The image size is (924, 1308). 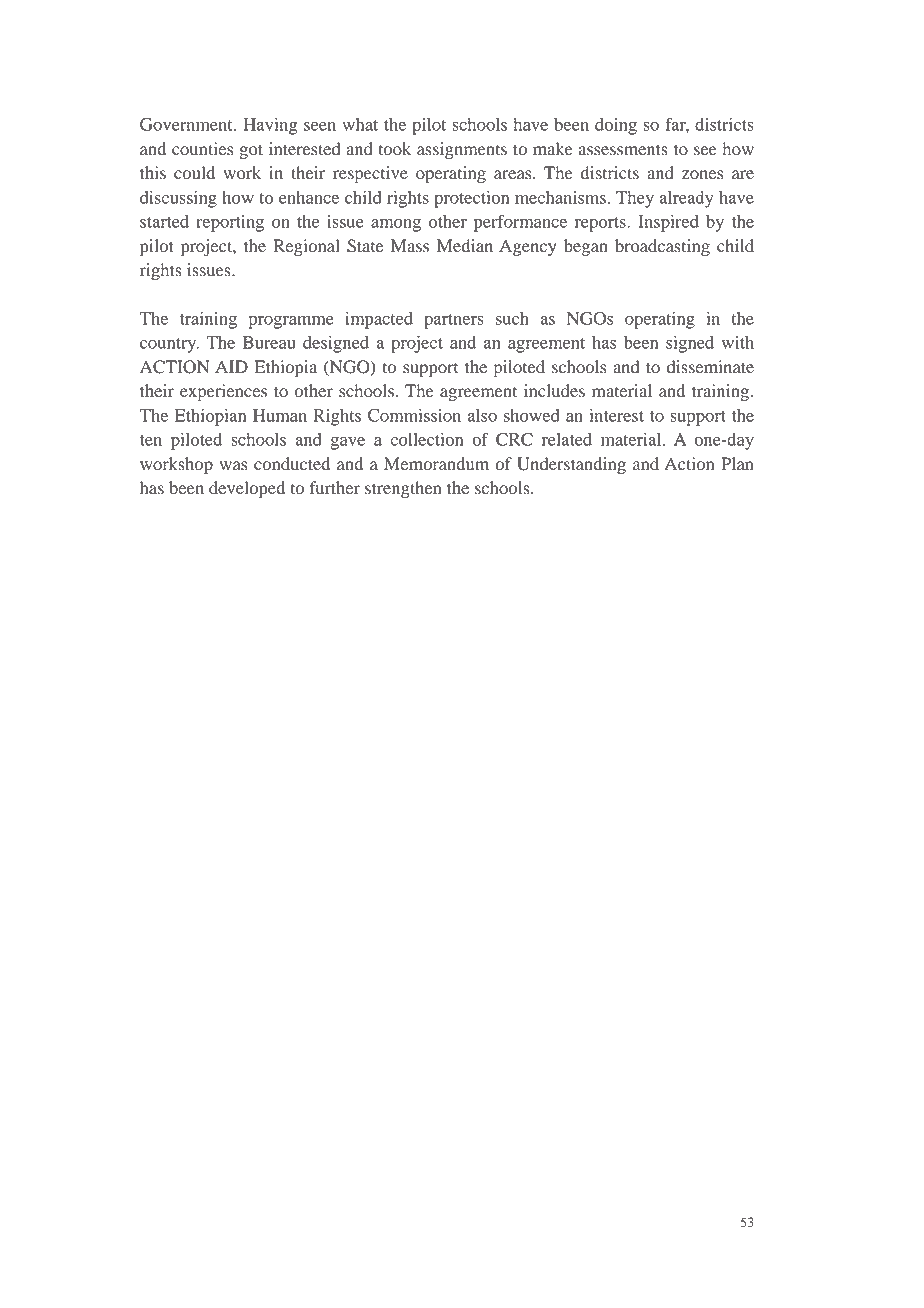 What do you see at coordinates (233, 466) in the page?
I see `was` at bounding box center [233, 466].
